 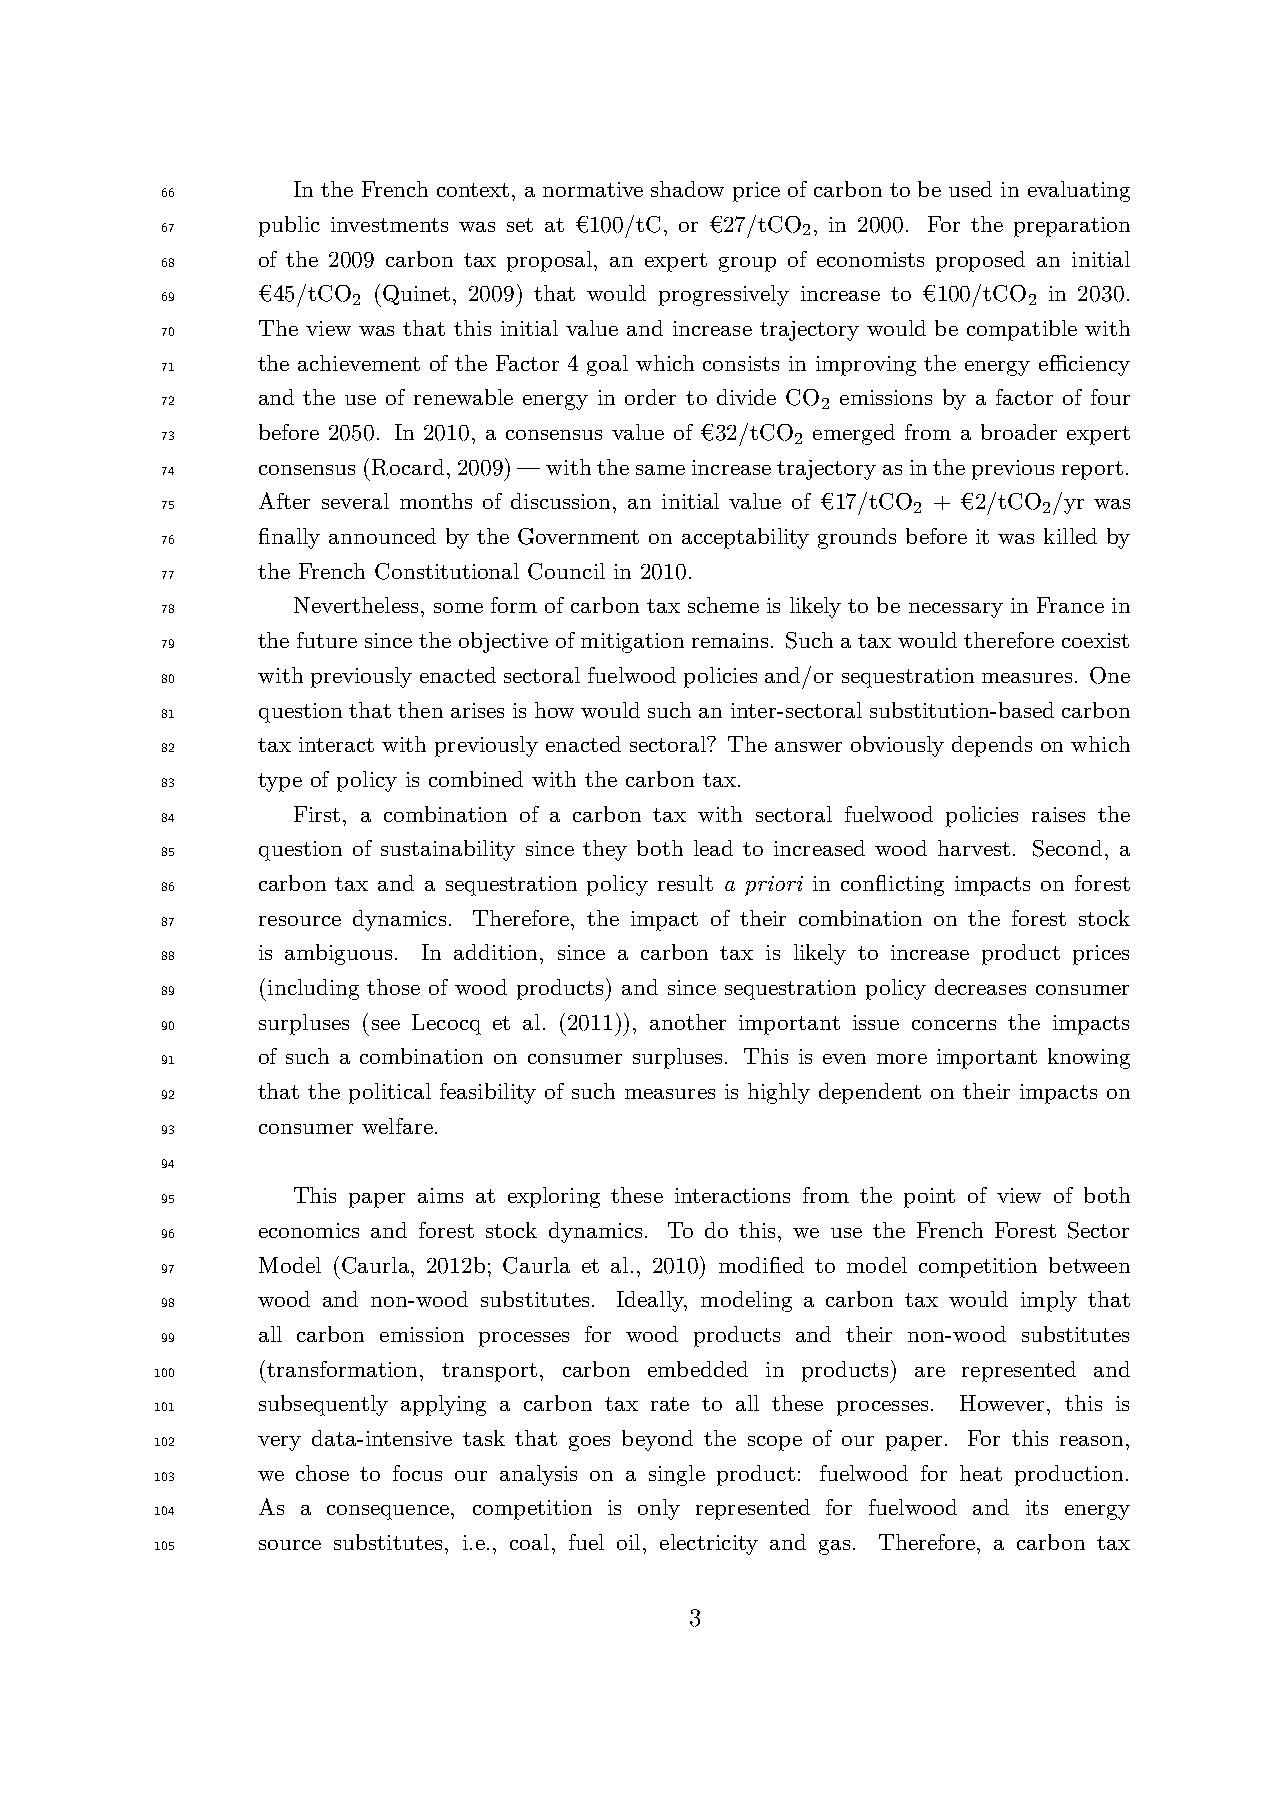 I want to click on consequence, so click(x=388, y=1512).
